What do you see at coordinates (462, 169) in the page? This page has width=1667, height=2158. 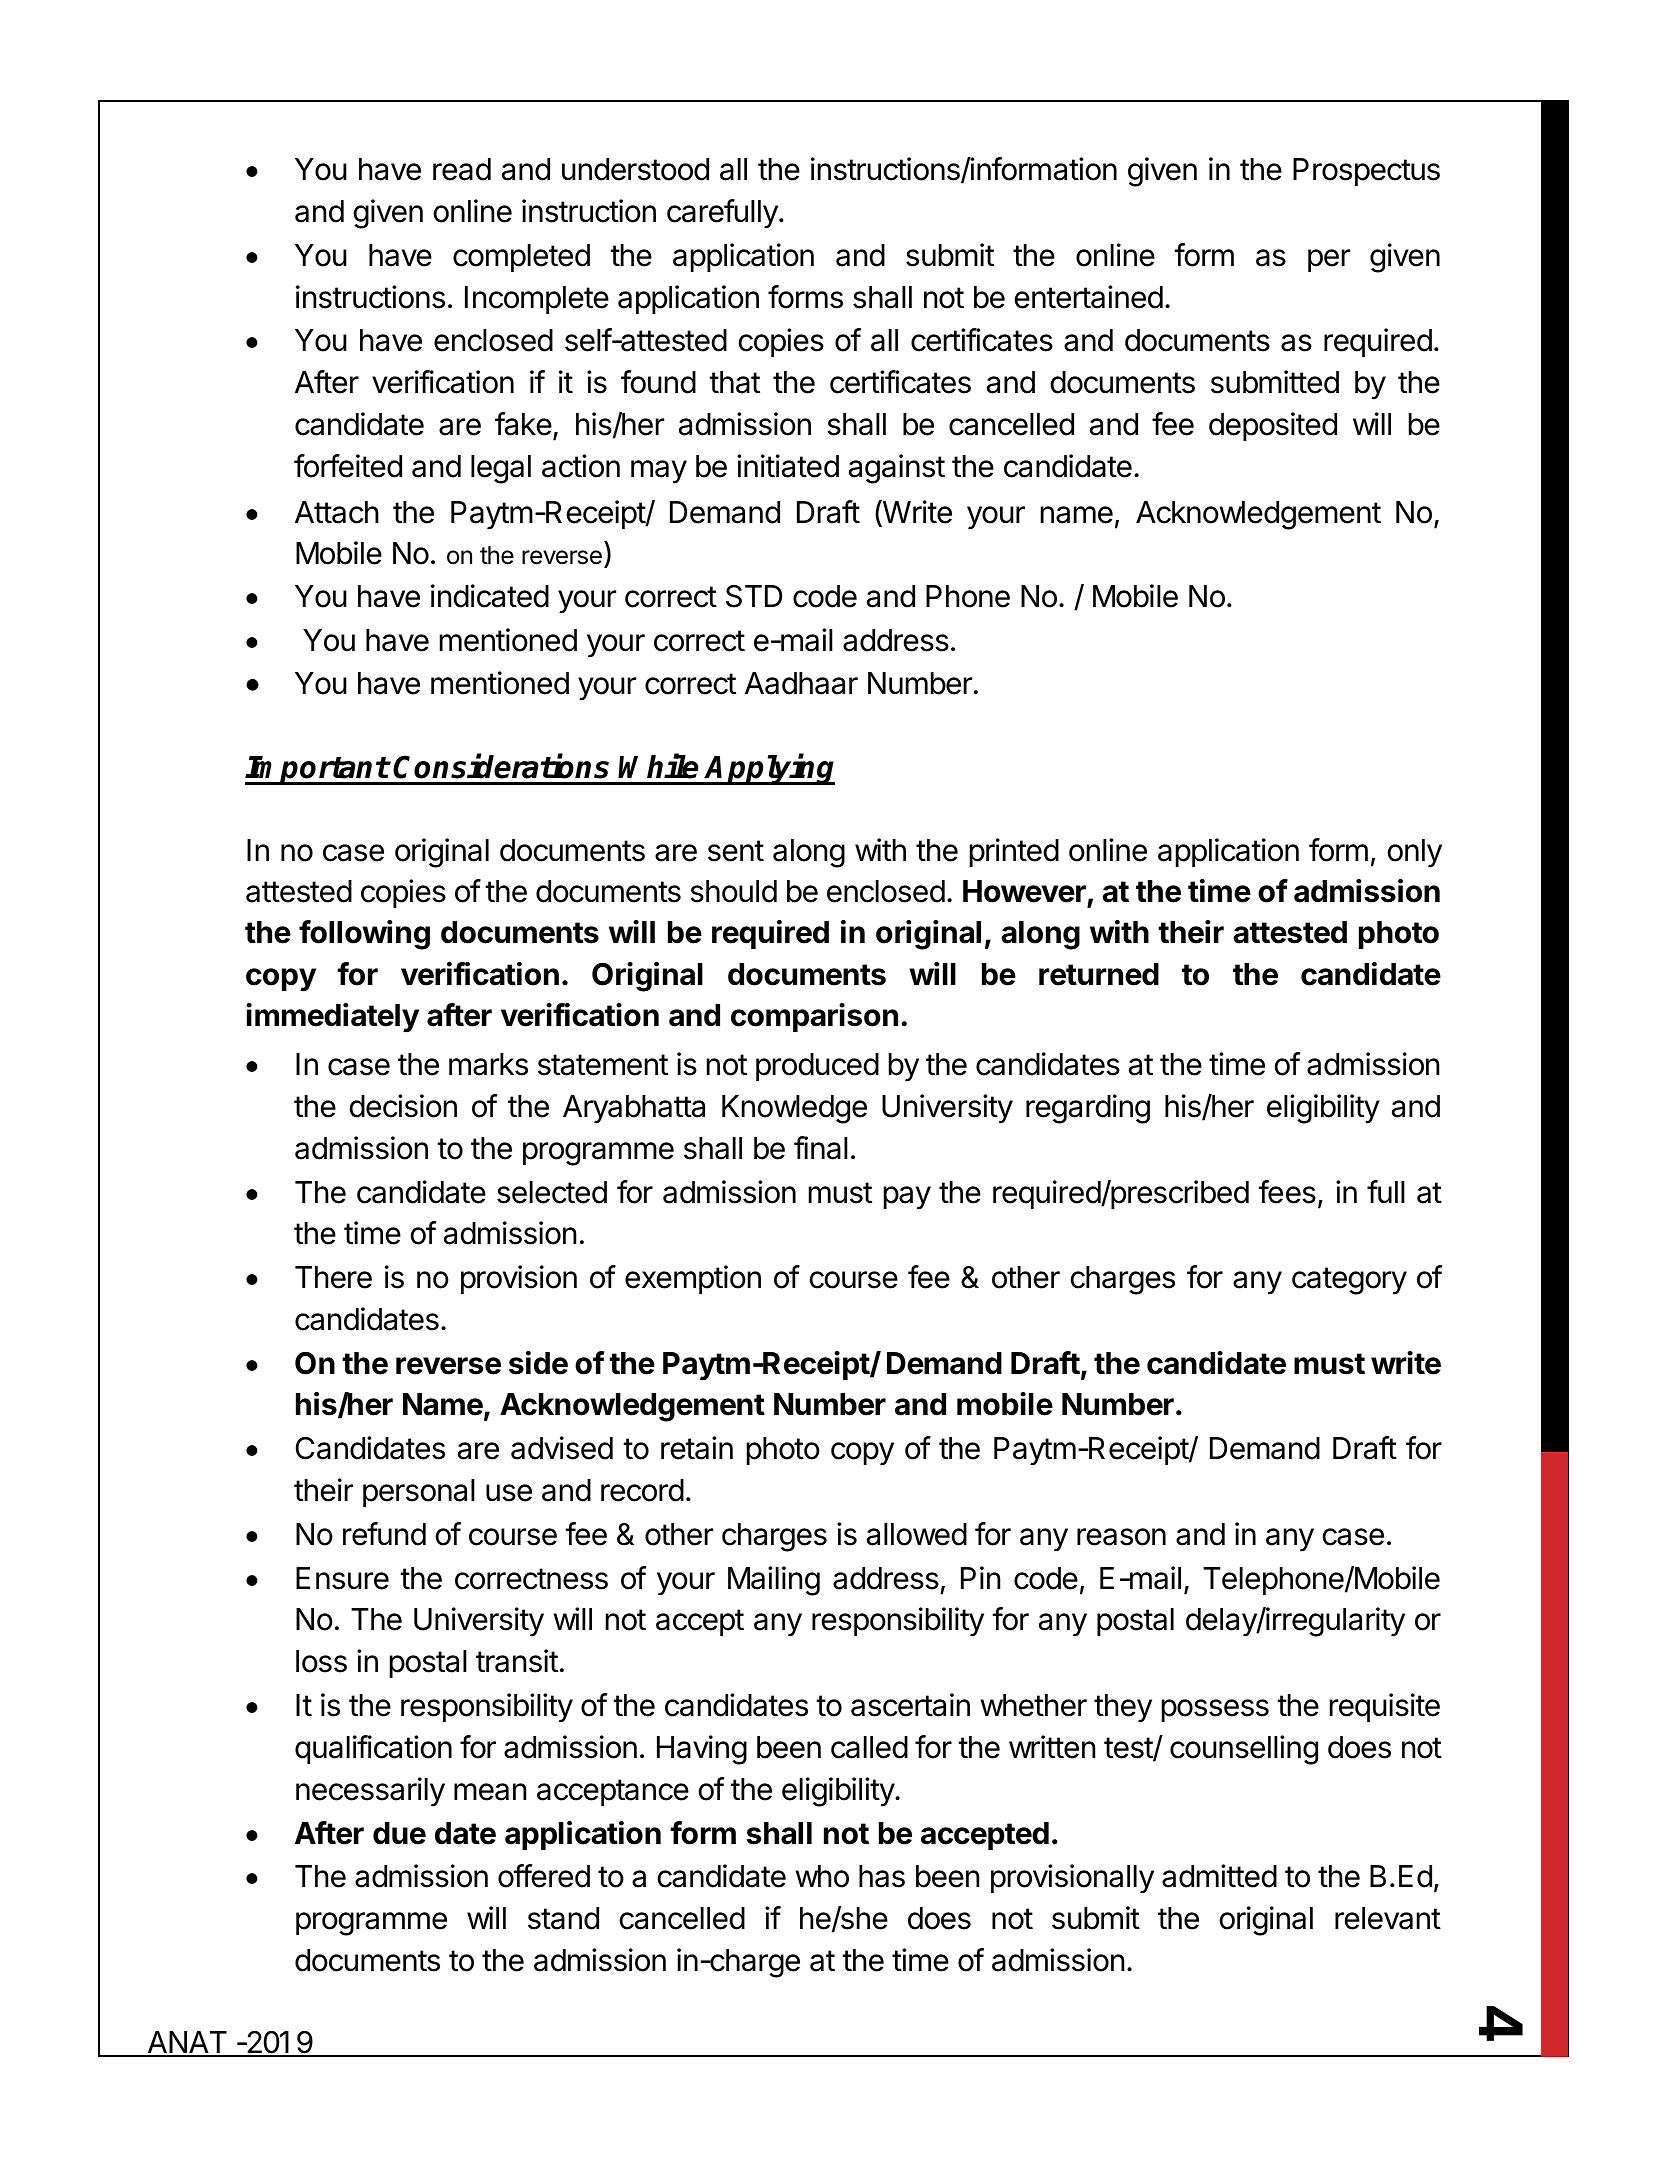 I see `read` at bounding box center [462, 169].
